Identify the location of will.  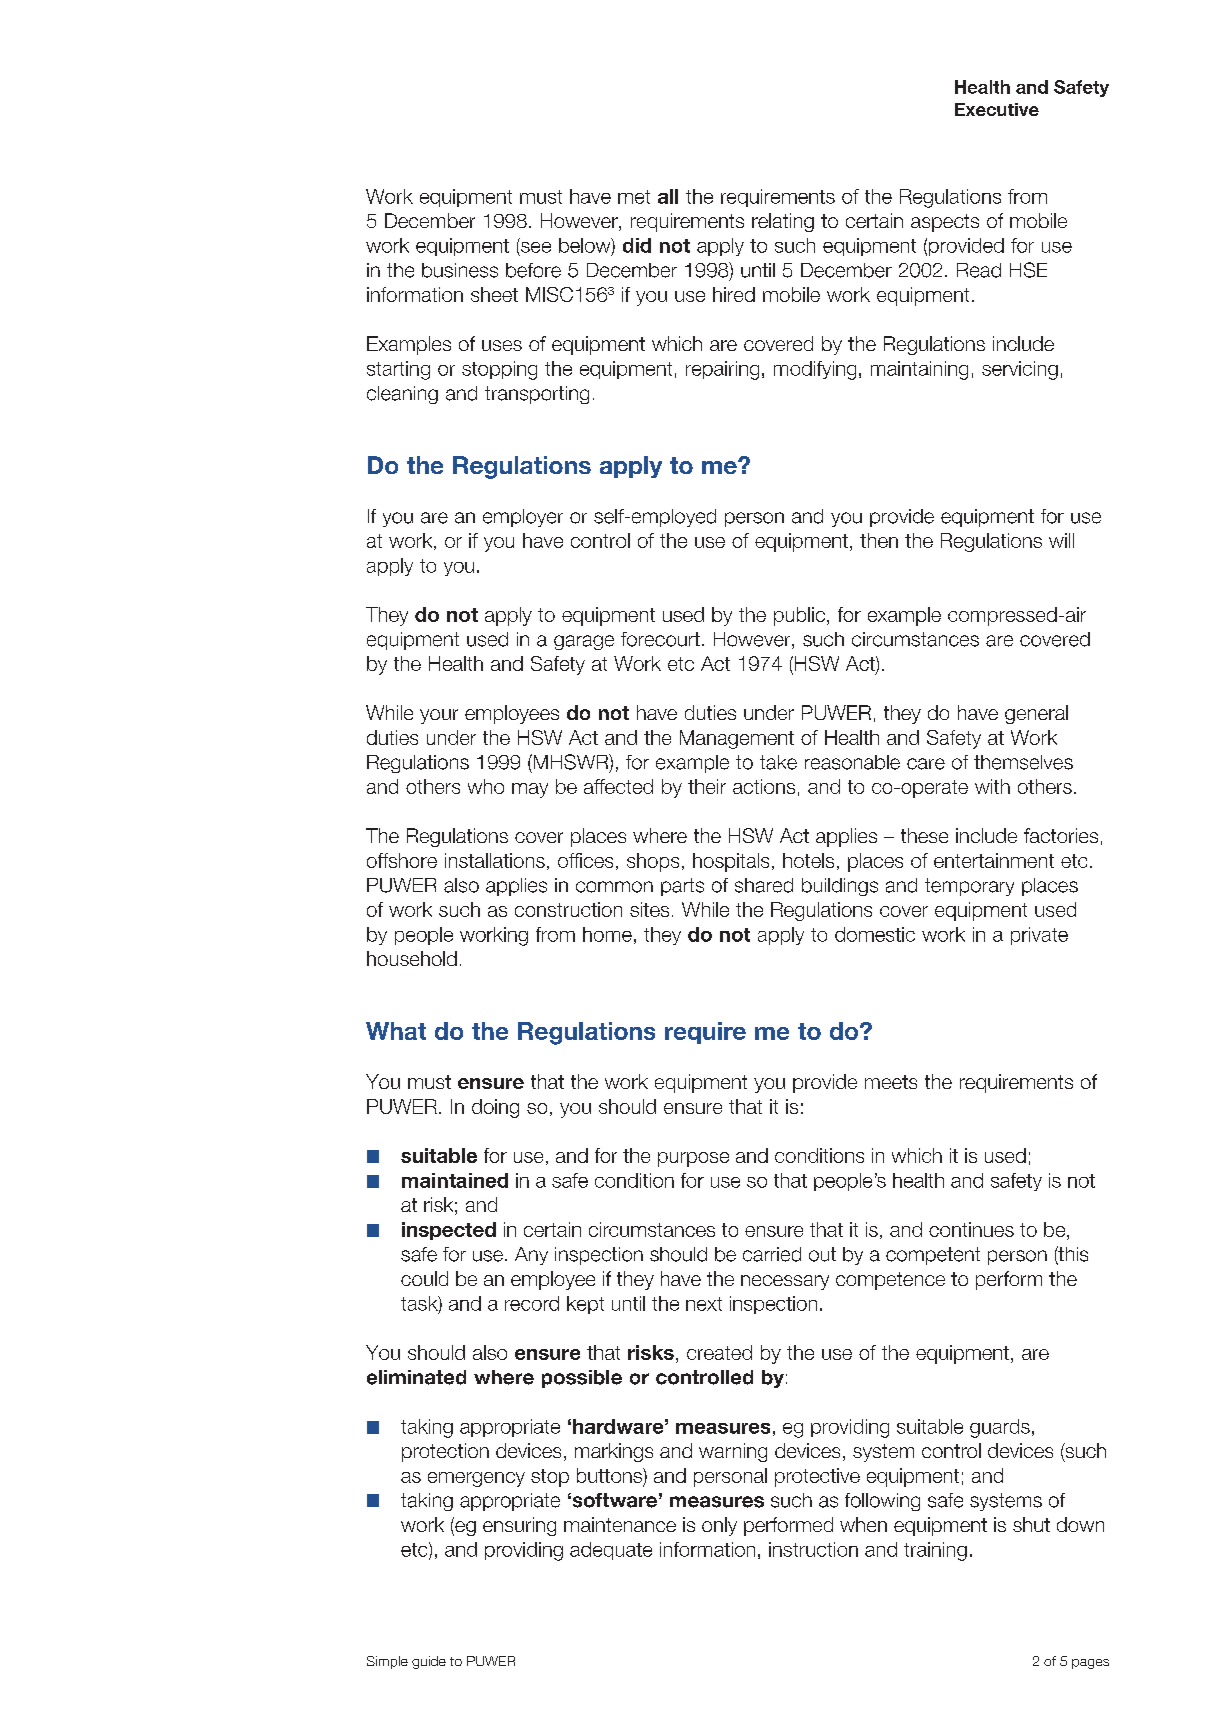
(1061, 540).
